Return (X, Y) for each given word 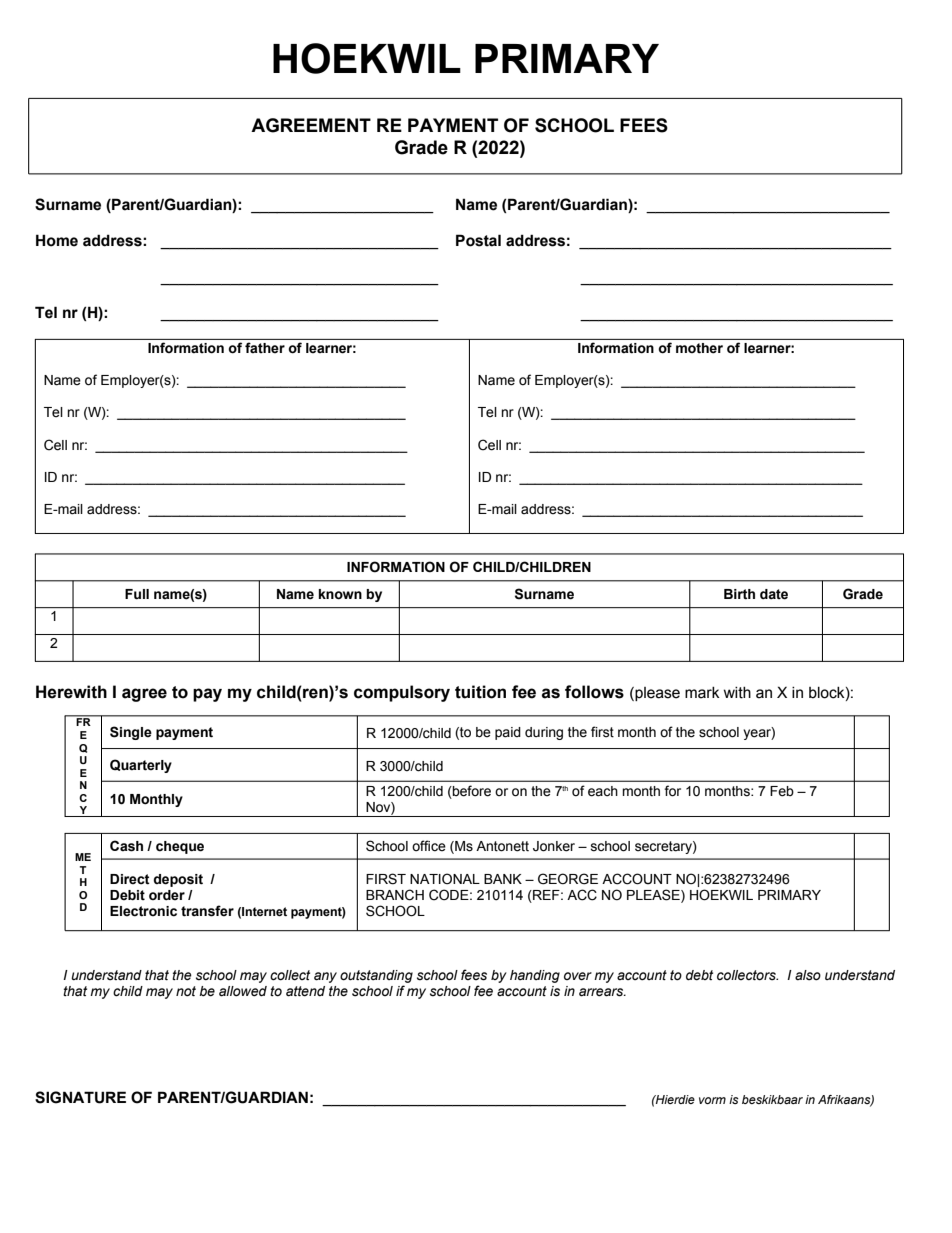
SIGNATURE (80, 1097)
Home (57, 240)
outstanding (376, 976)
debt (699, 975)
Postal (478, 240)
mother (699, 348)
